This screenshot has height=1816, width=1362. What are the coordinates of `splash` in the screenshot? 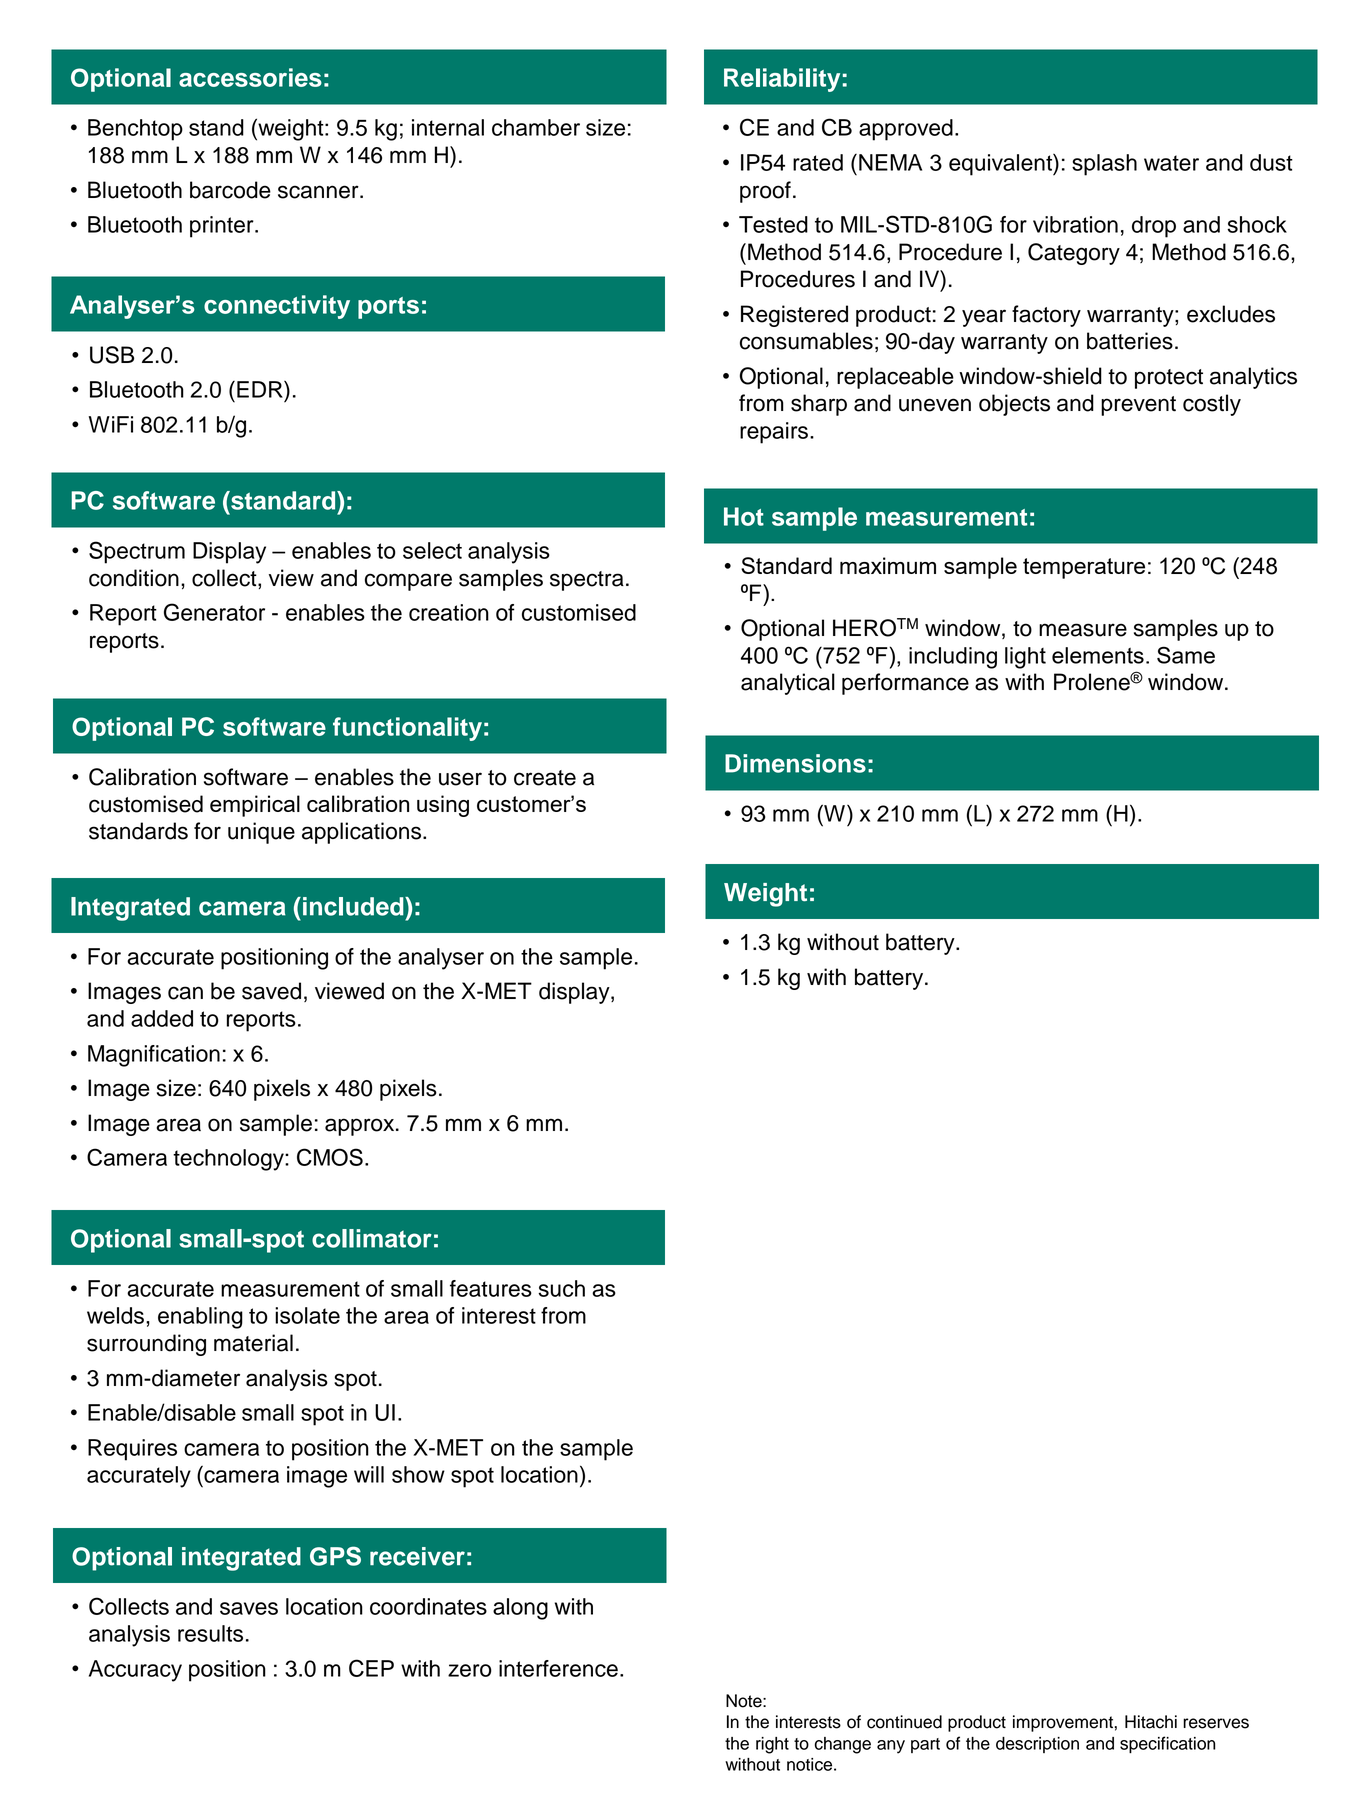 It's located at (1104, 165).
